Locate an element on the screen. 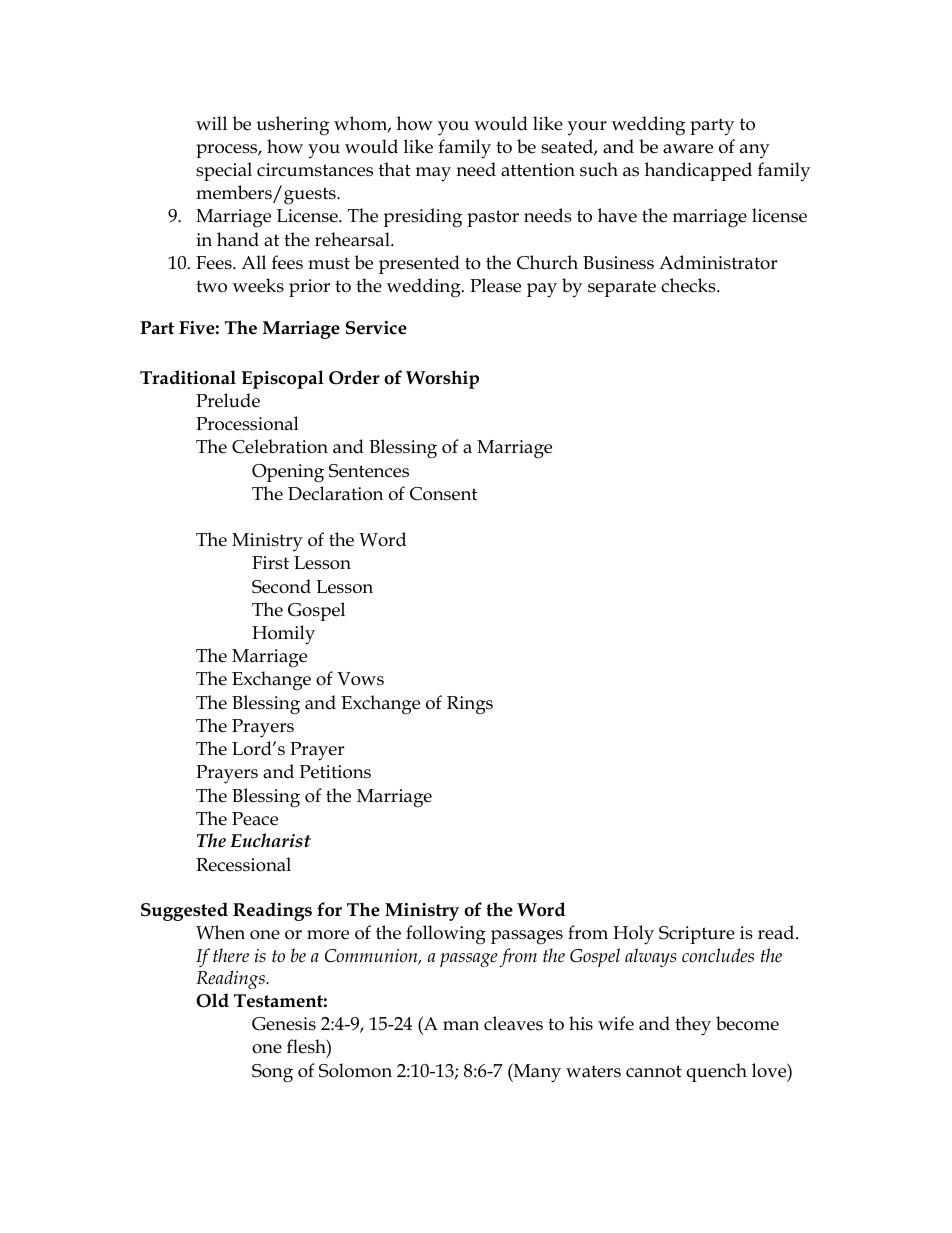 The width and height of the screenshot is (952, 1233). Consent is located at coordinates (443, 494).
